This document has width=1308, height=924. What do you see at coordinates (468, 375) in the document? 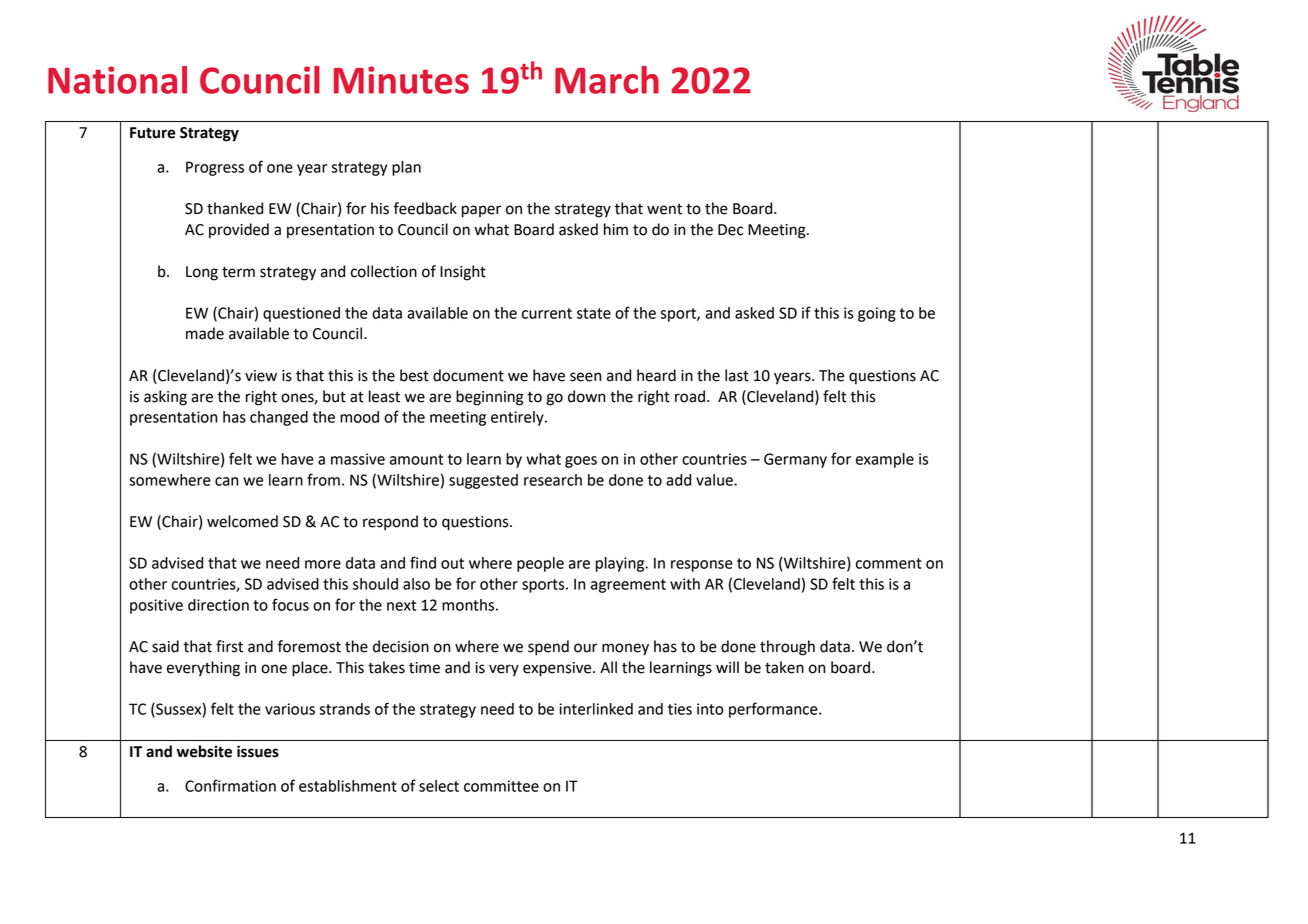
I see `document` at bounding box center [468, 375].
